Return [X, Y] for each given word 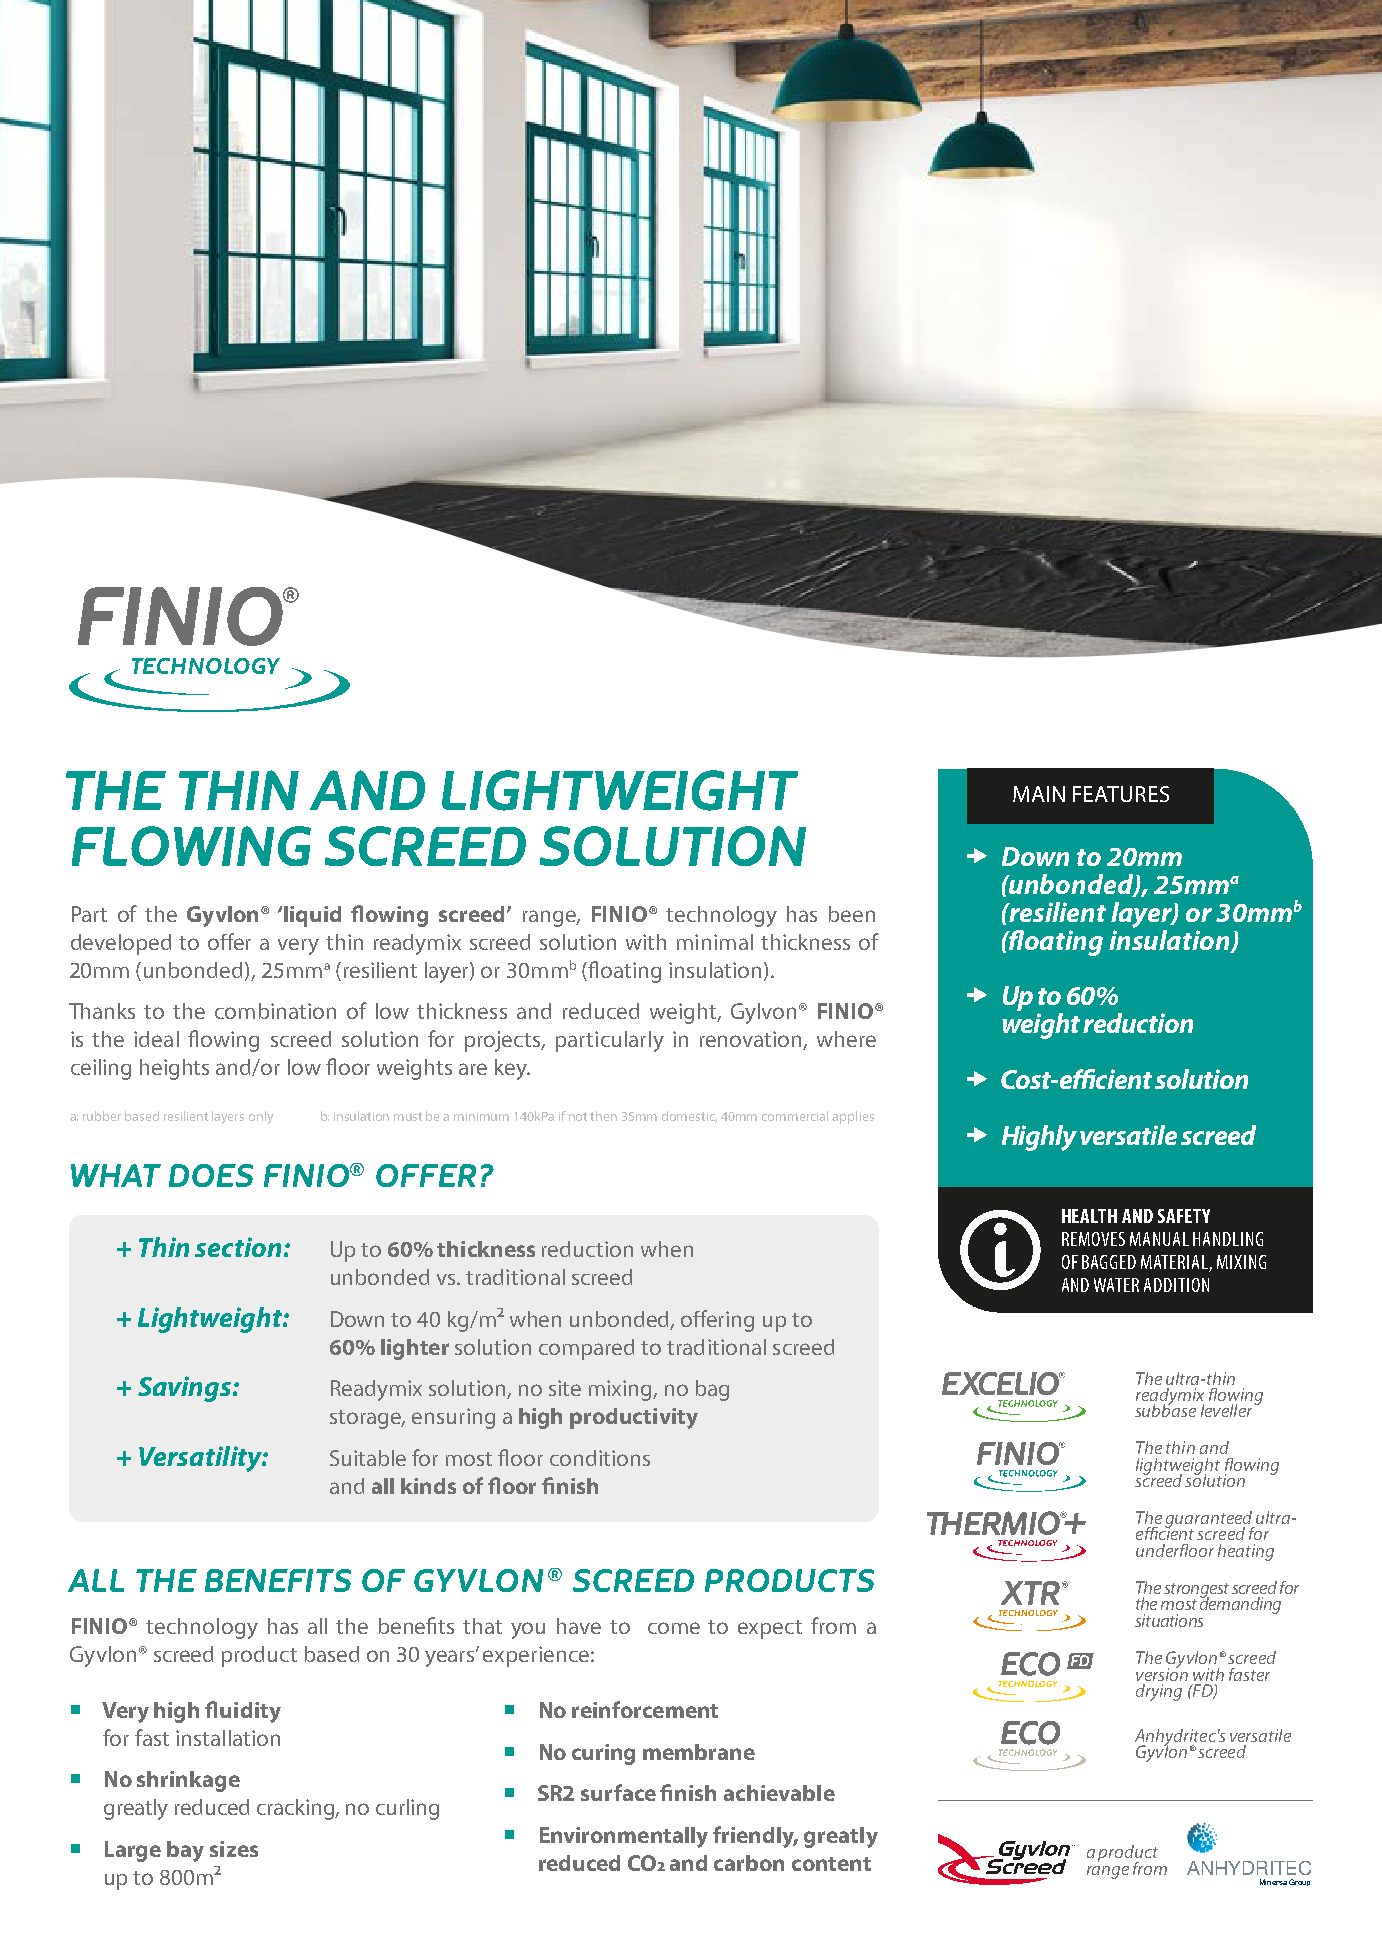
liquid [312, 916]
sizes [234, 1849]
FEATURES [1121, 794]
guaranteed [1210, 1521]
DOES [211, 1175]
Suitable [368, 1458]
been [852, 914]
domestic [689, 1117]
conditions [600, 1458]
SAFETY [1184, 1216]
